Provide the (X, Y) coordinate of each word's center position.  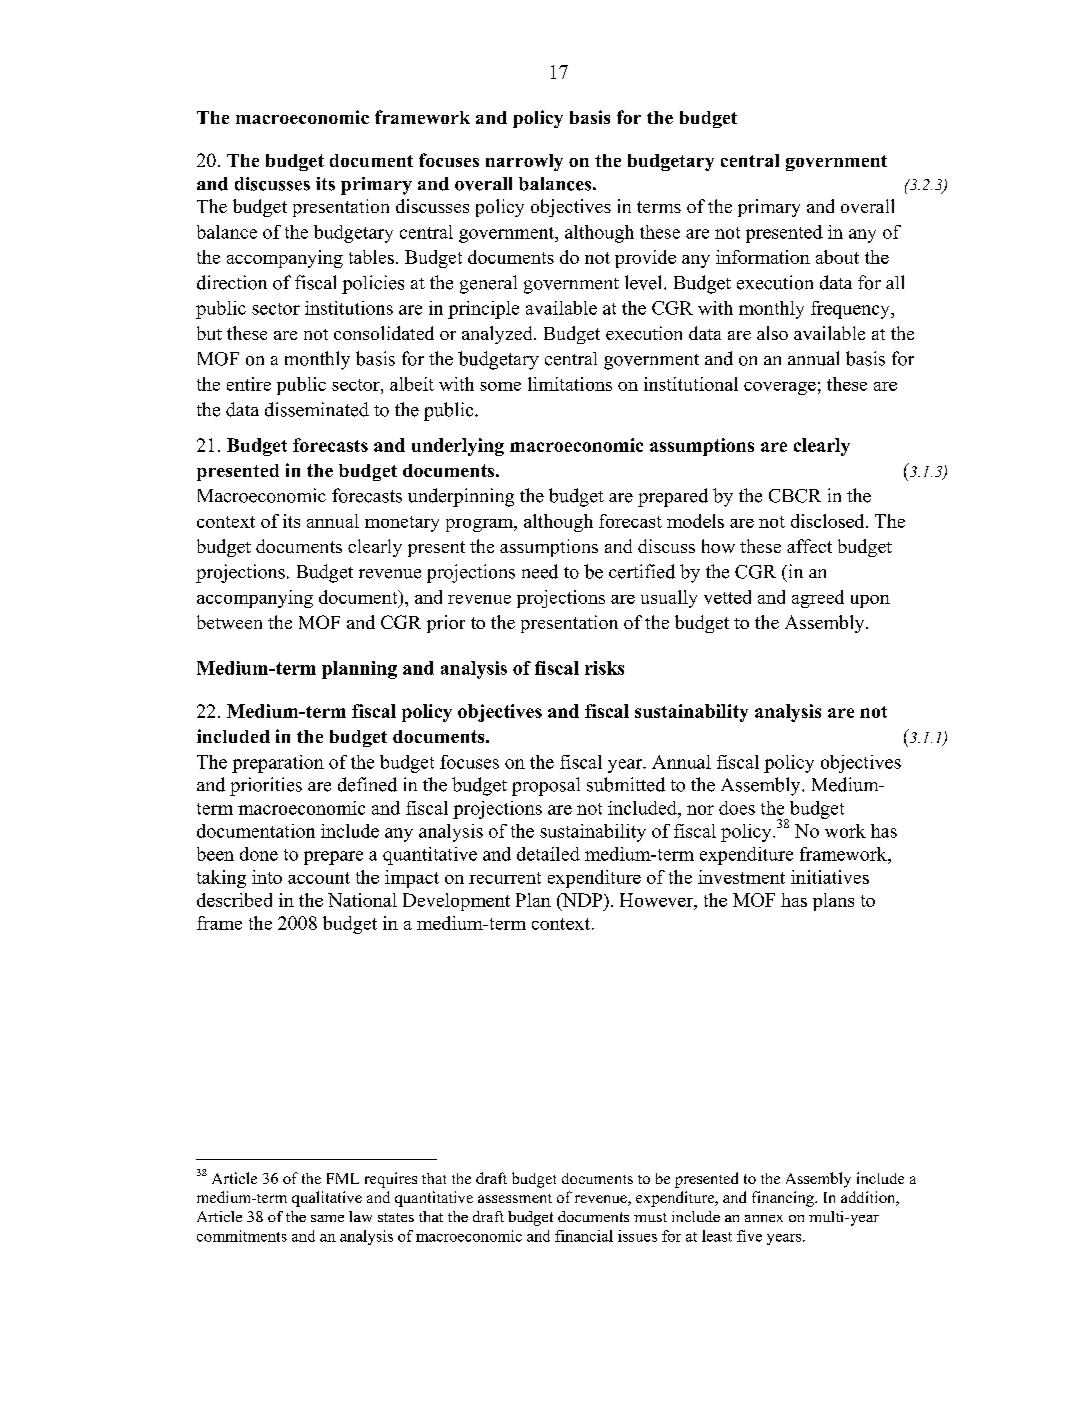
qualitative (327, 1199)
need (540, 571)
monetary (402, 524)
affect (809, 546)
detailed (548, 854)
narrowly (524, 162)
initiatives (830, 877)
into (267, 877)
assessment (515, 1198)
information (763, 257)
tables (371, 257)
